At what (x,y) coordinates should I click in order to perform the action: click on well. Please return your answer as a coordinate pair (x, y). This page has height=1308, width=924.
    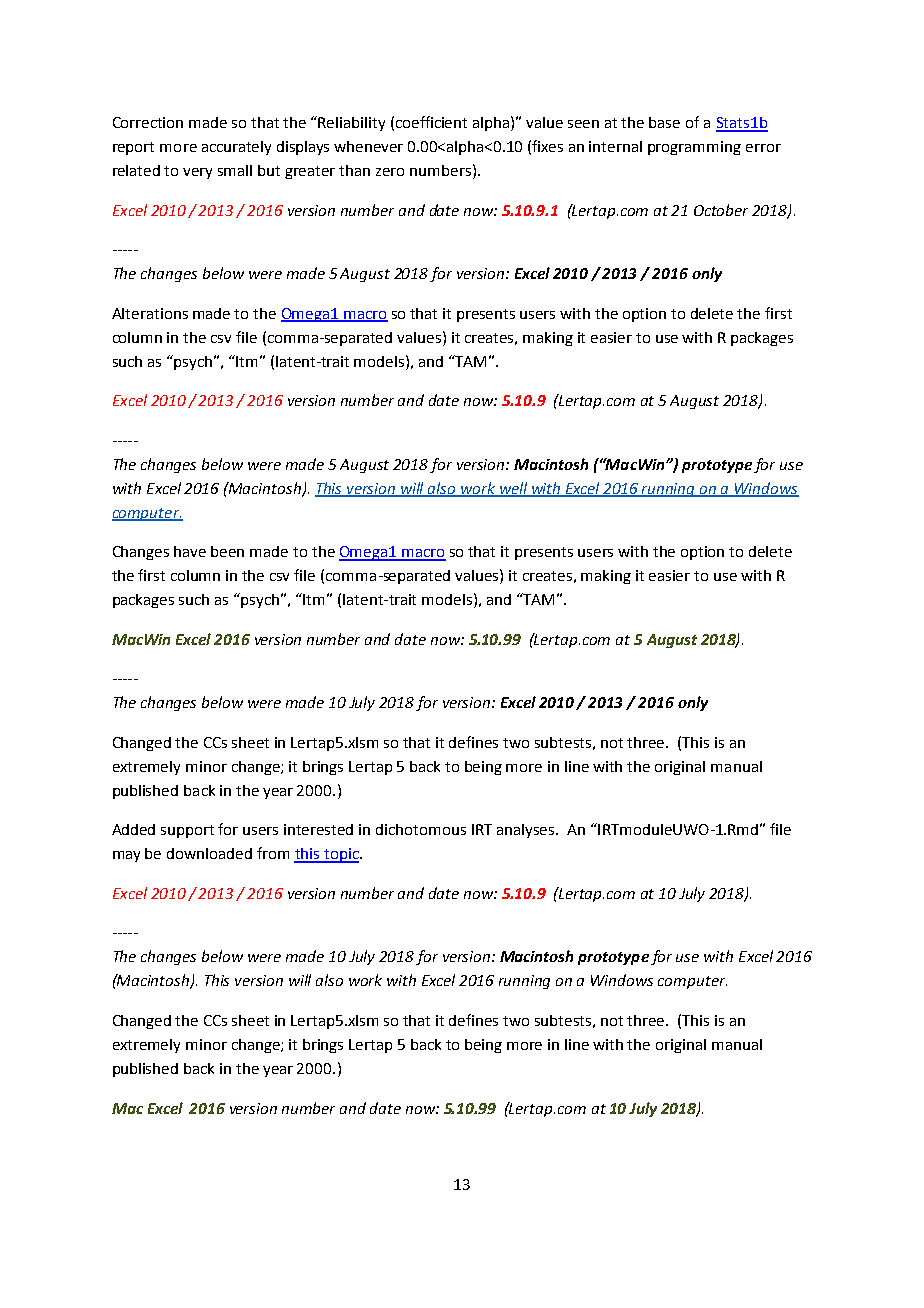
    Looking at the image, I should click on (513, 489).
